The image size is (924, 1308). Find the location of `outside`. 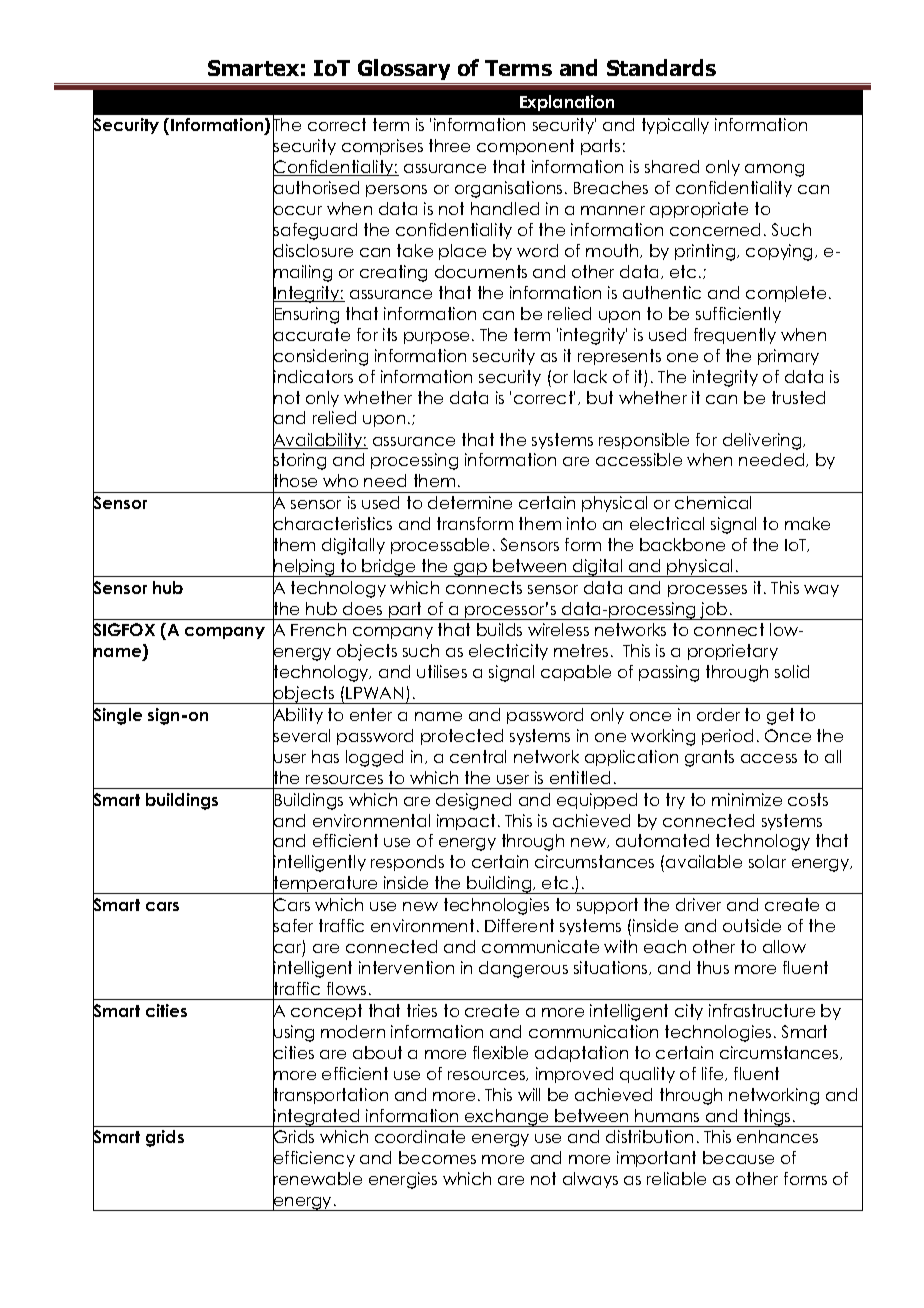

outside is located at coordinates (752, 925).
